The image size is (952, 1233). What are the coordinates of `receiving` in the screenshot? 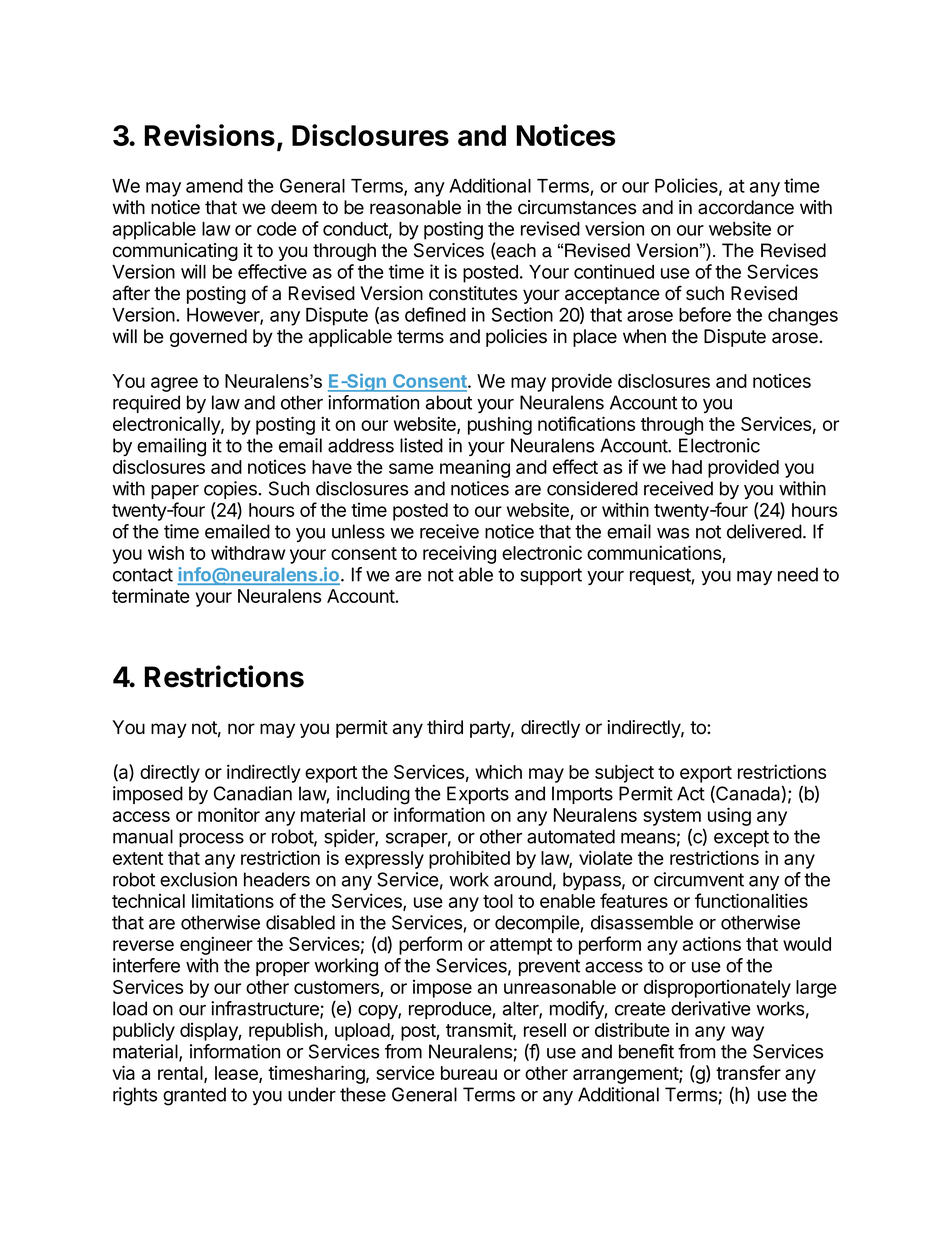 It's located at (459, 554).
